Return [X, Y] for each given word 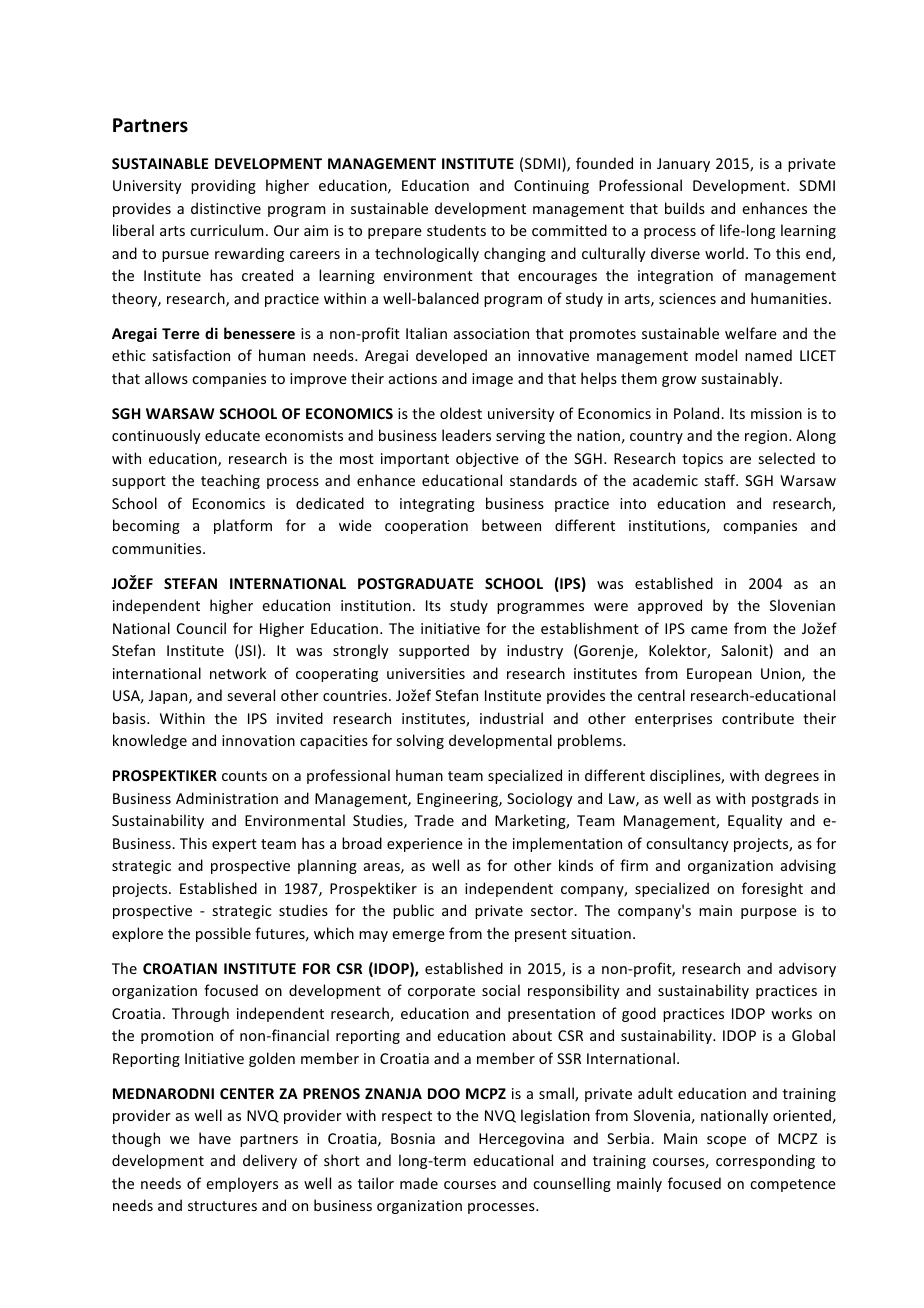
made [419, 1183]
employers [242, 1184]
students [456, 230]
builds [685, 208]
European [719, 675]
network [238, 673]
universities [426, 673]
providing [223, 186]
